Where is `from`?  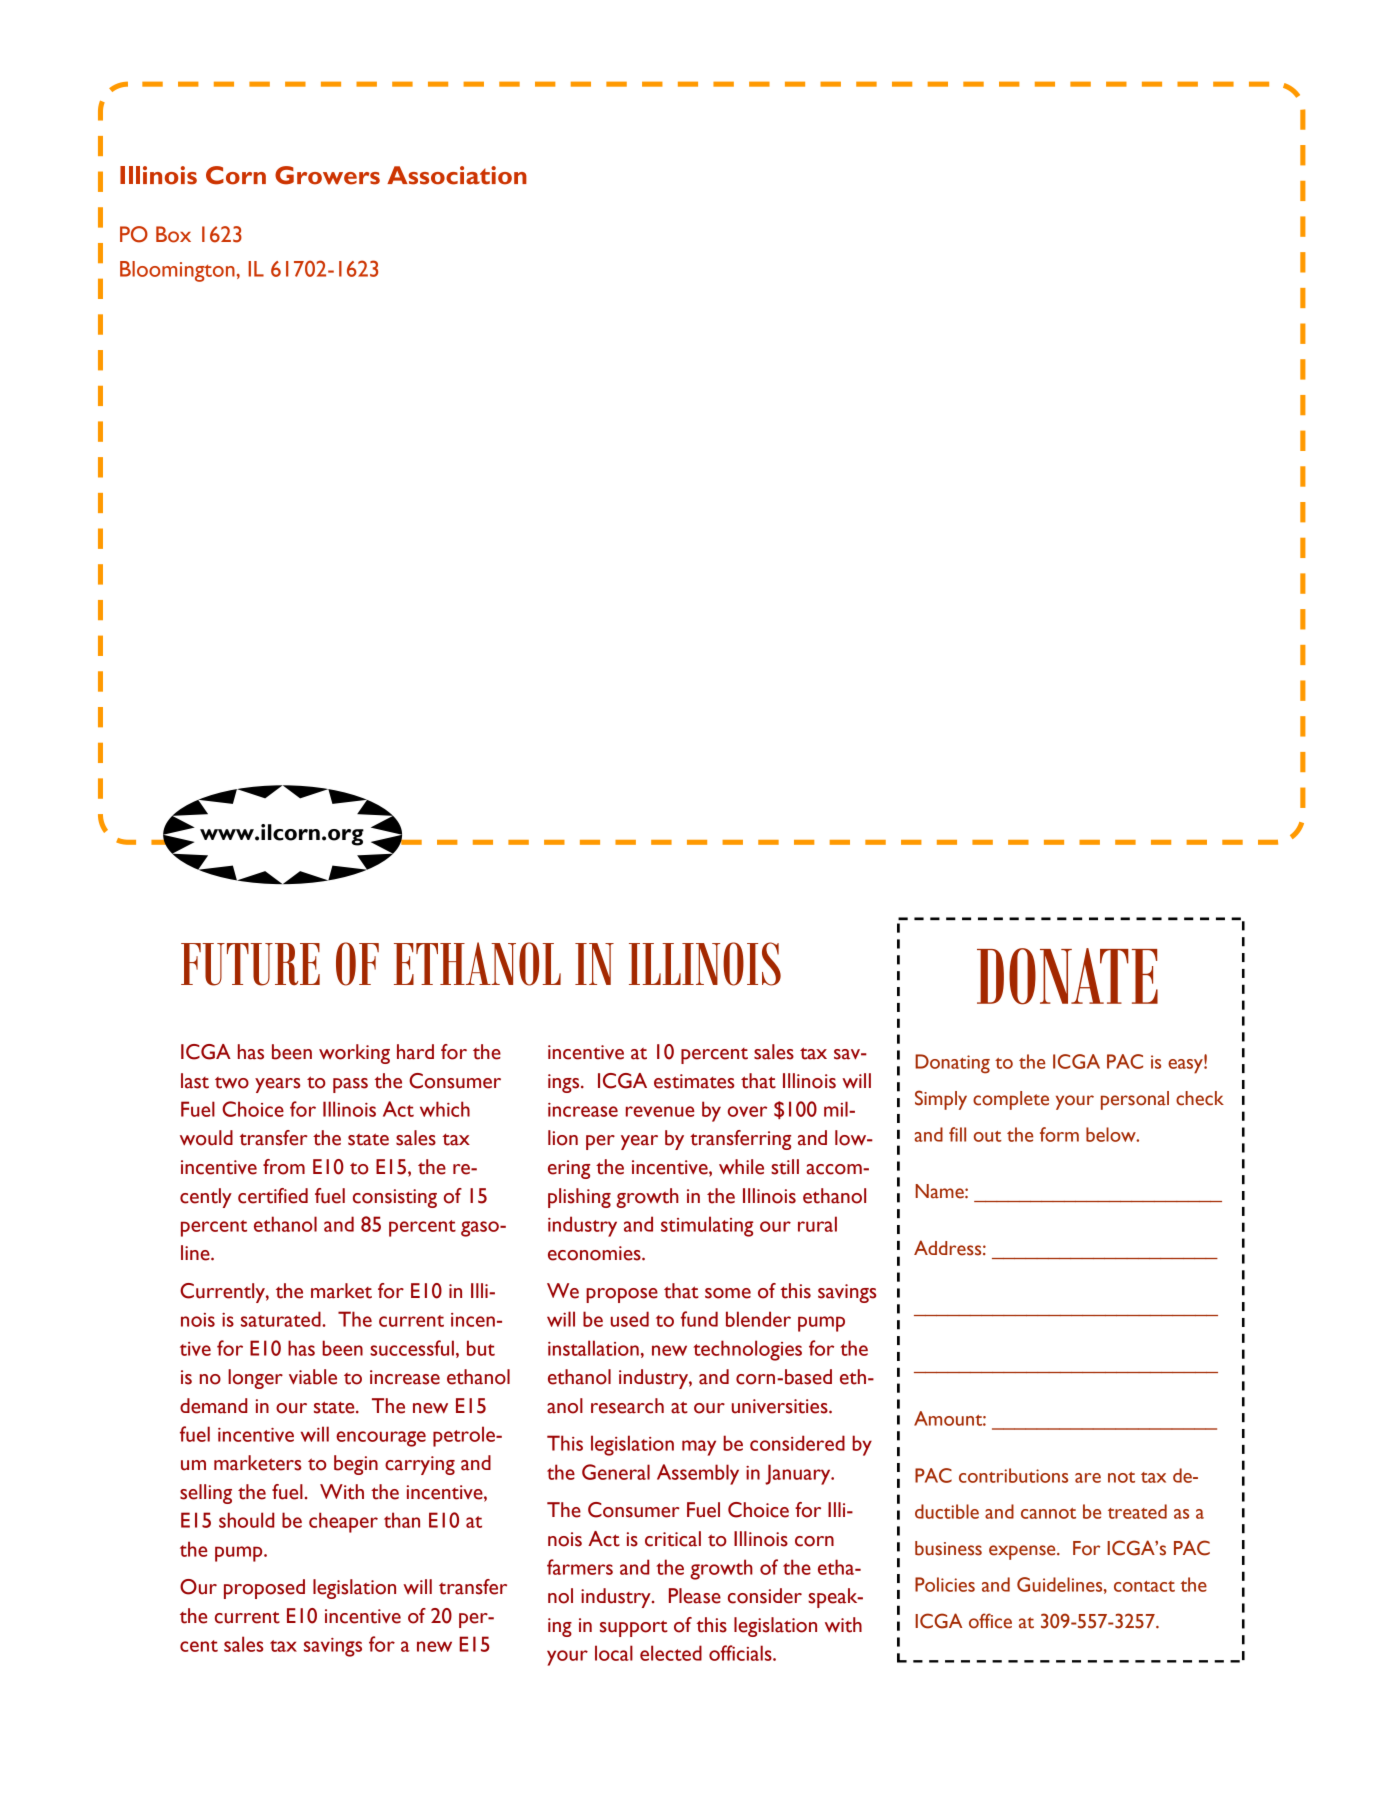
from is located at coordinates (284, 1167).
